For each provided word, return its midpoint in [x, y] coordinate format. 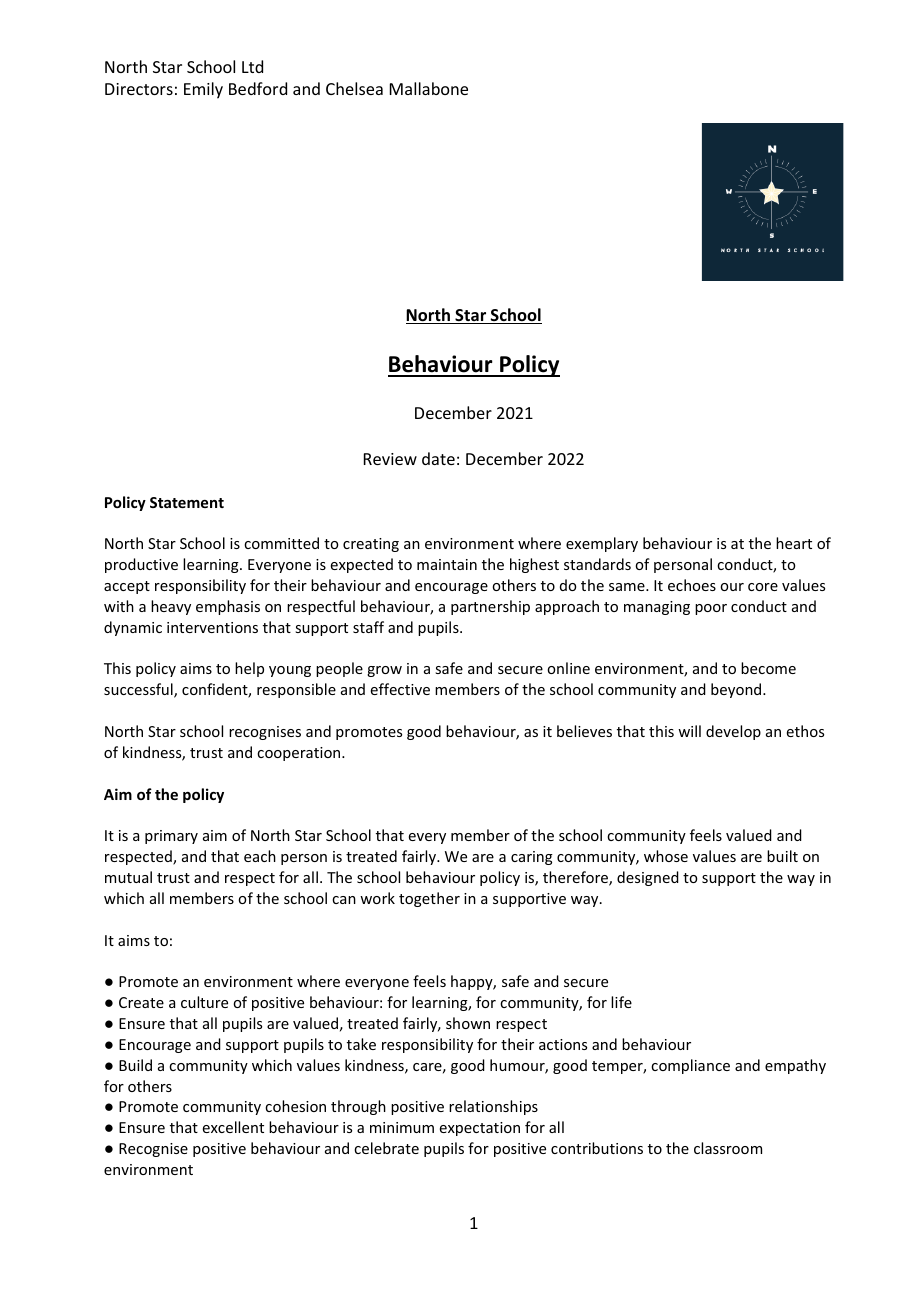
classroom [728, 1148]
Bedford [258, 88]
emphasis [228, 607]
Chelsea [354, 88]
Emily [203, 90]
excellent [233, 1127]
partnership [490, 607]
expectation [480, 1129]
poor [711, 609]
